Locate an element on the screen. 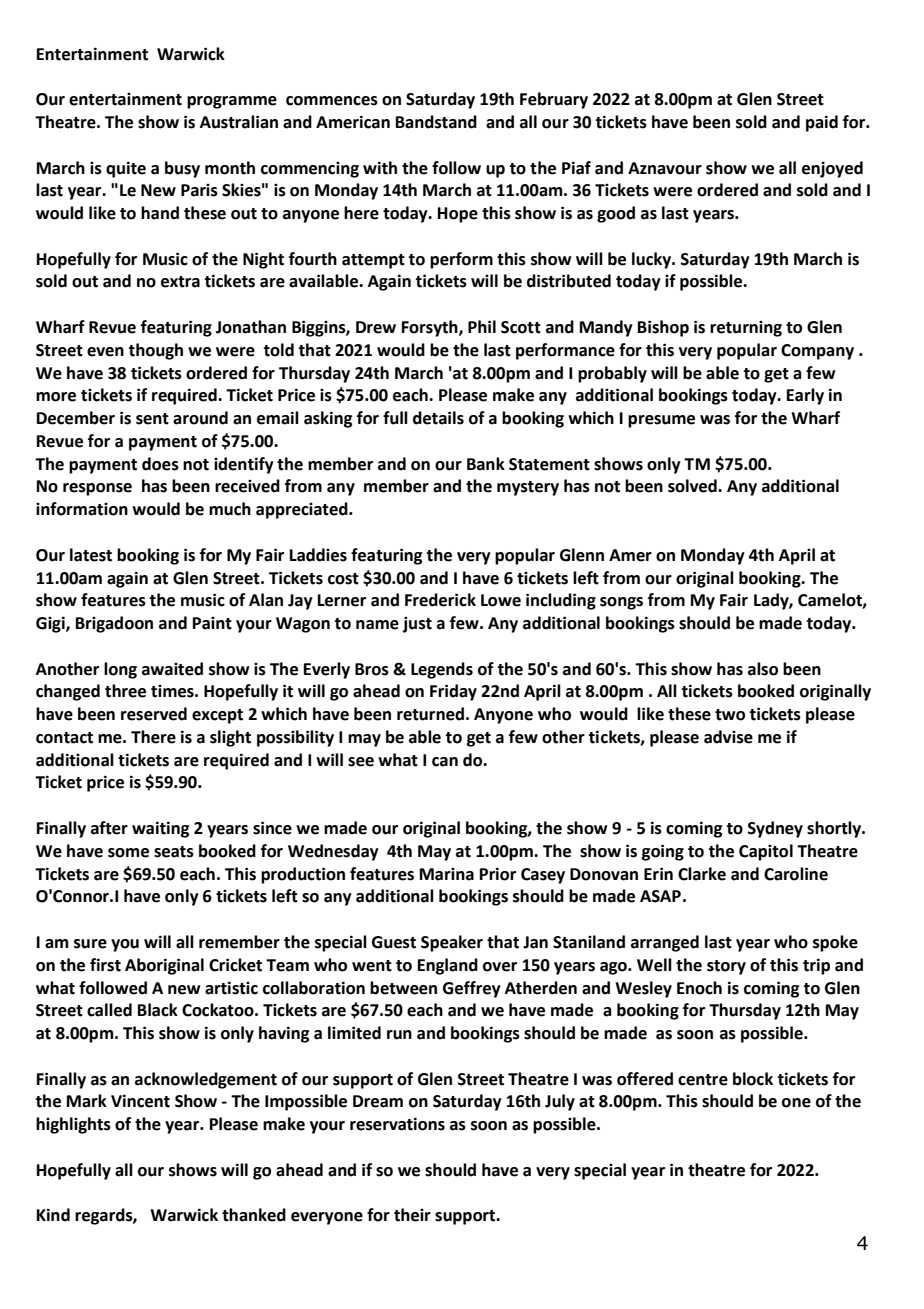 Image resolution: width=924 pixels, height=1309 pixels. waiting is located at coordinates (161, 829).
